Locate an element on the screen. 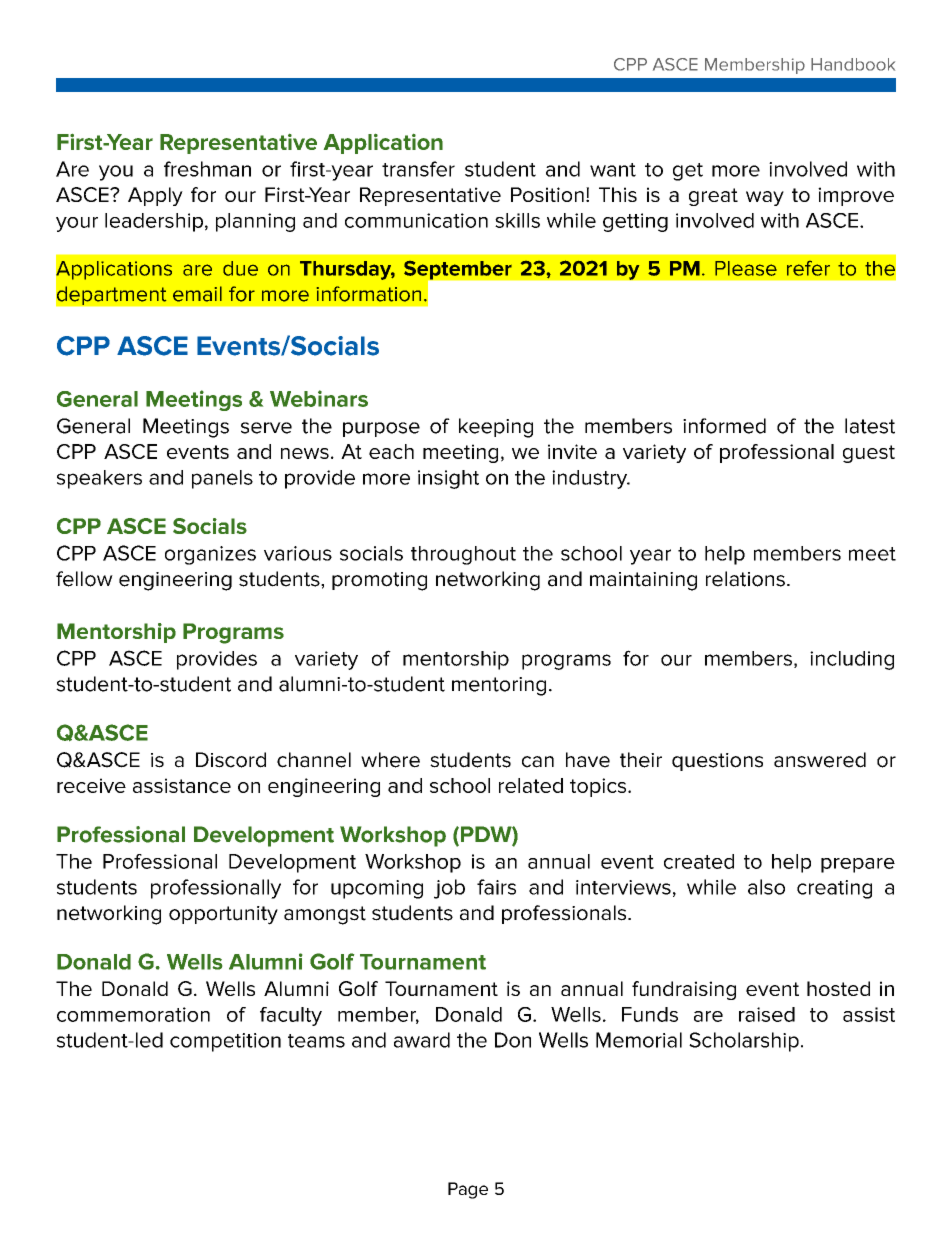  freshman is located at coordinates (207, 169).
